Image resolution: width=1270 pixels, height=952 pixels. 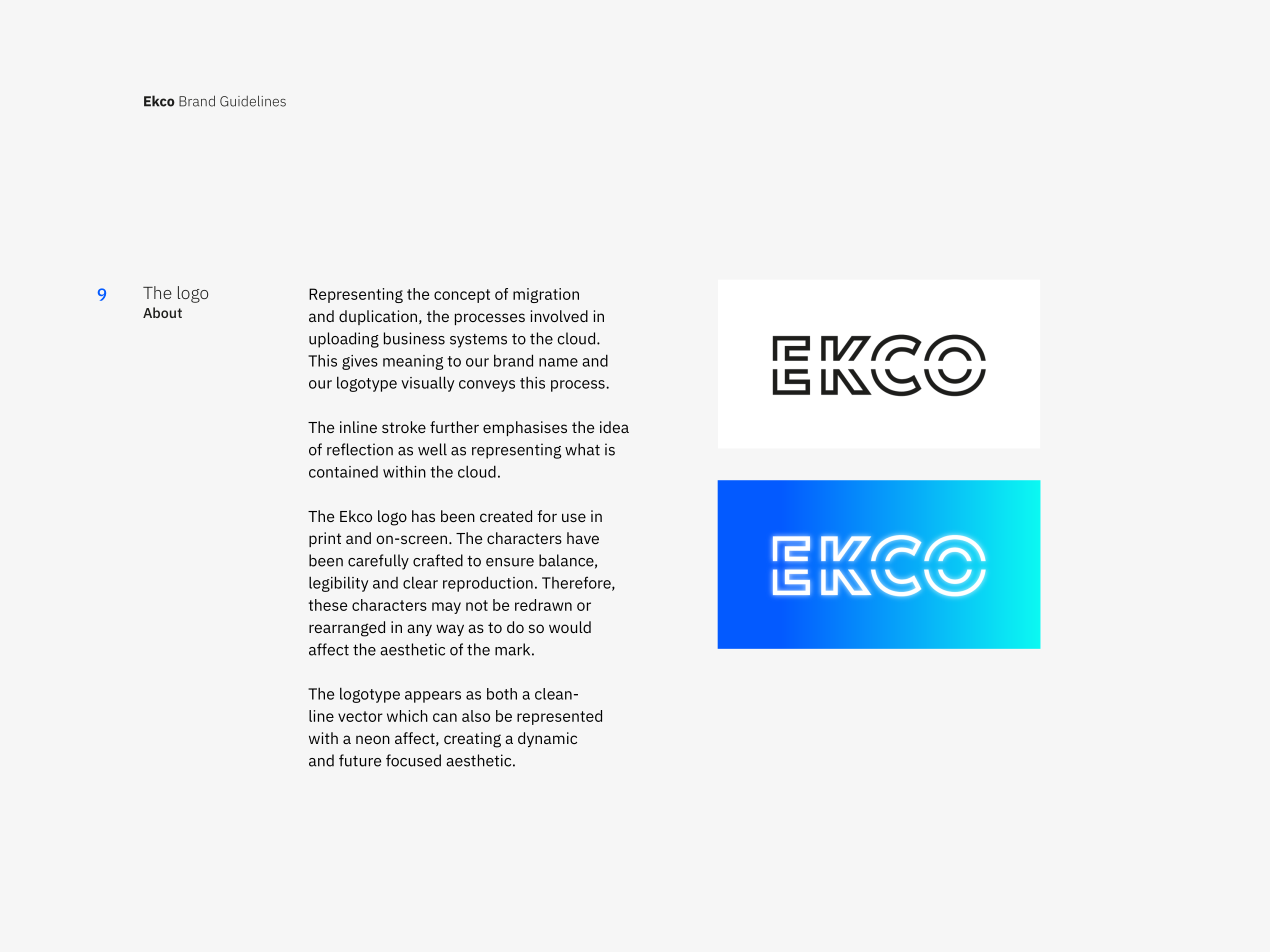 I want to click on have, so click(x=583, y=538).
